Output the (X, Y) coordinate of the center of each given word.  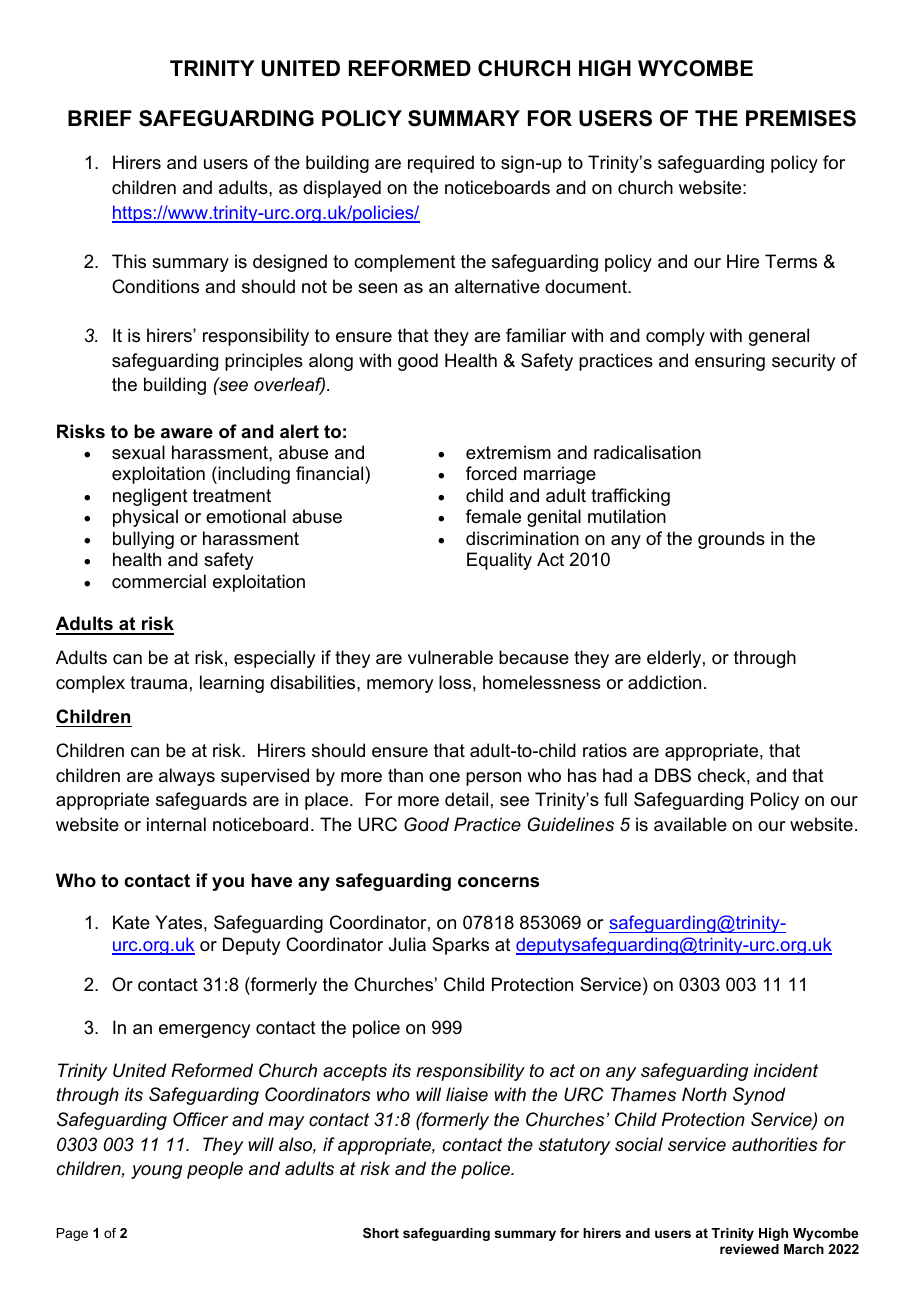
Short (381, 1233)
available (690, 824)
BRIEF (100, 118)
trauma (158, 683)
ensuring (730, 362)
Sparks (460, 946)
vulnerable (450, 657)
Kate (131, 922)
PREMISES (801, 118)
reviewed (749, 1249)
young (156, 1172)
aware (187, 433)
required (441, 164)
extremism (508, 452)
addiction (664, 682)
